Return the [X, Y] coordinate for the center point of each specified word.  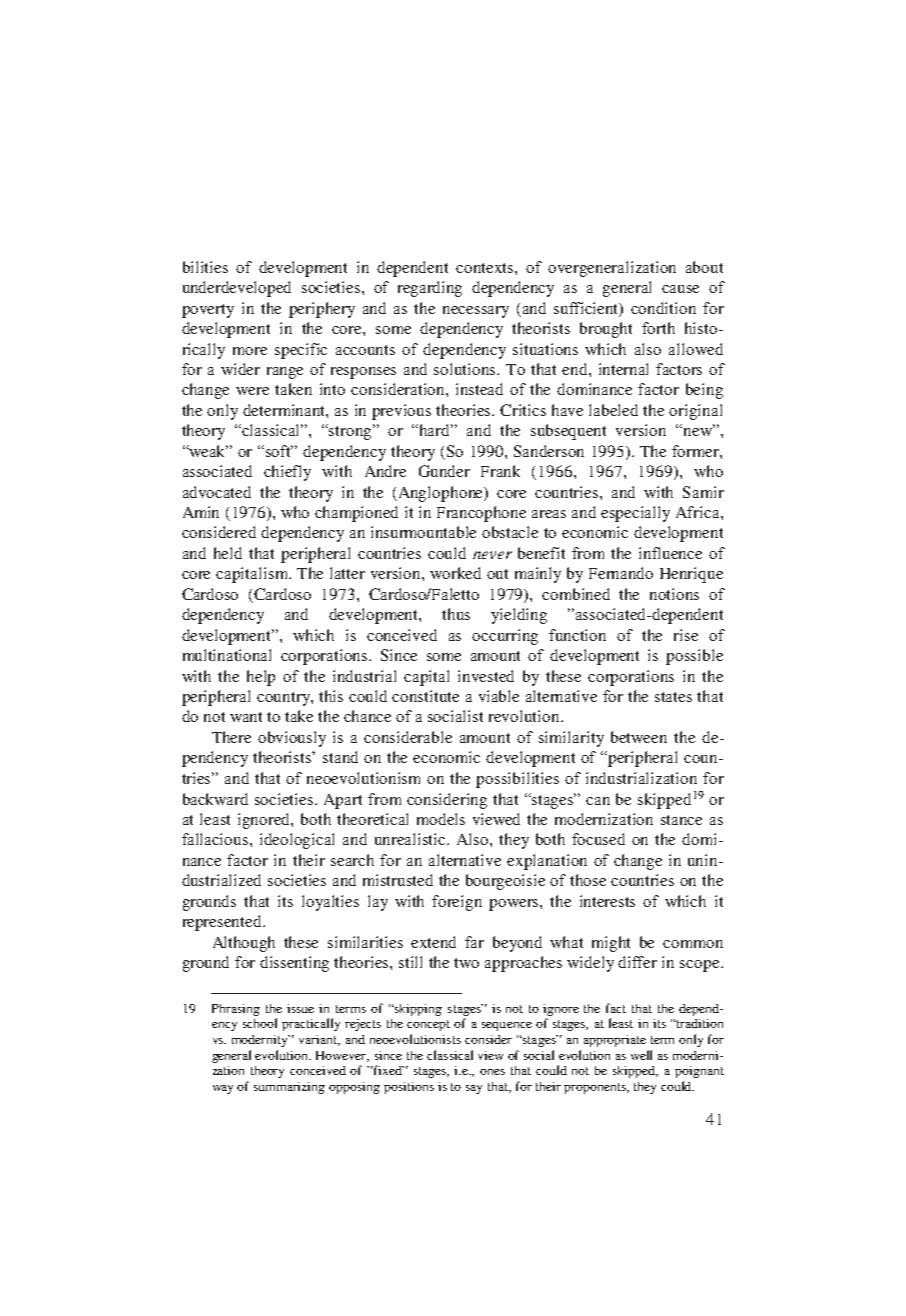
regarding [430, 289]
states [673, 697]
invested [486, 676]
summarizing [289, 1088]
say [474, 1089]
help [261, 678]
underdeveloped [237, 289]
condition [663, 308]
